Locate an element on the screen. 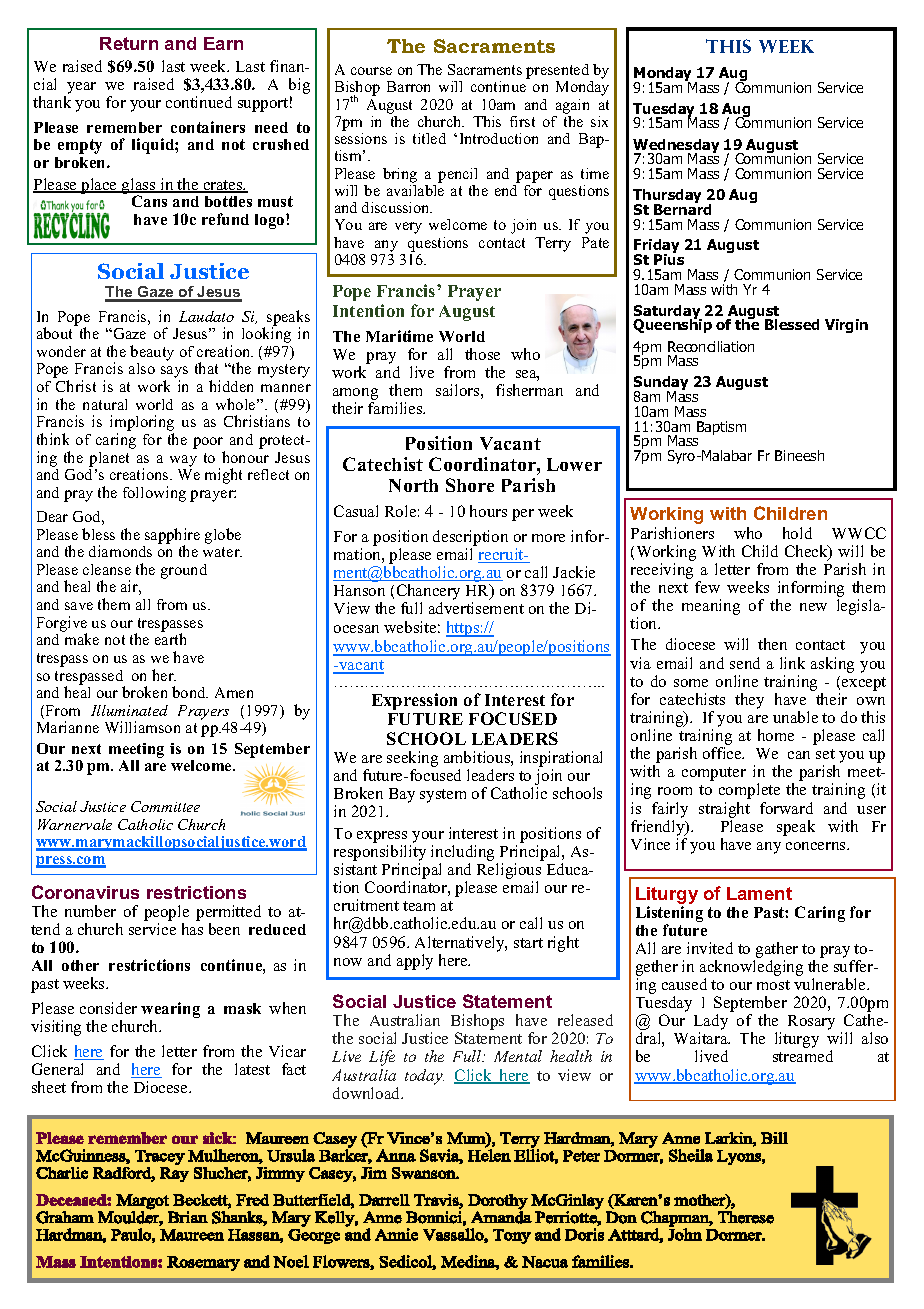 The height and width of the screenshot is (1309, 924). Return is located at coordinates (129, 43).
